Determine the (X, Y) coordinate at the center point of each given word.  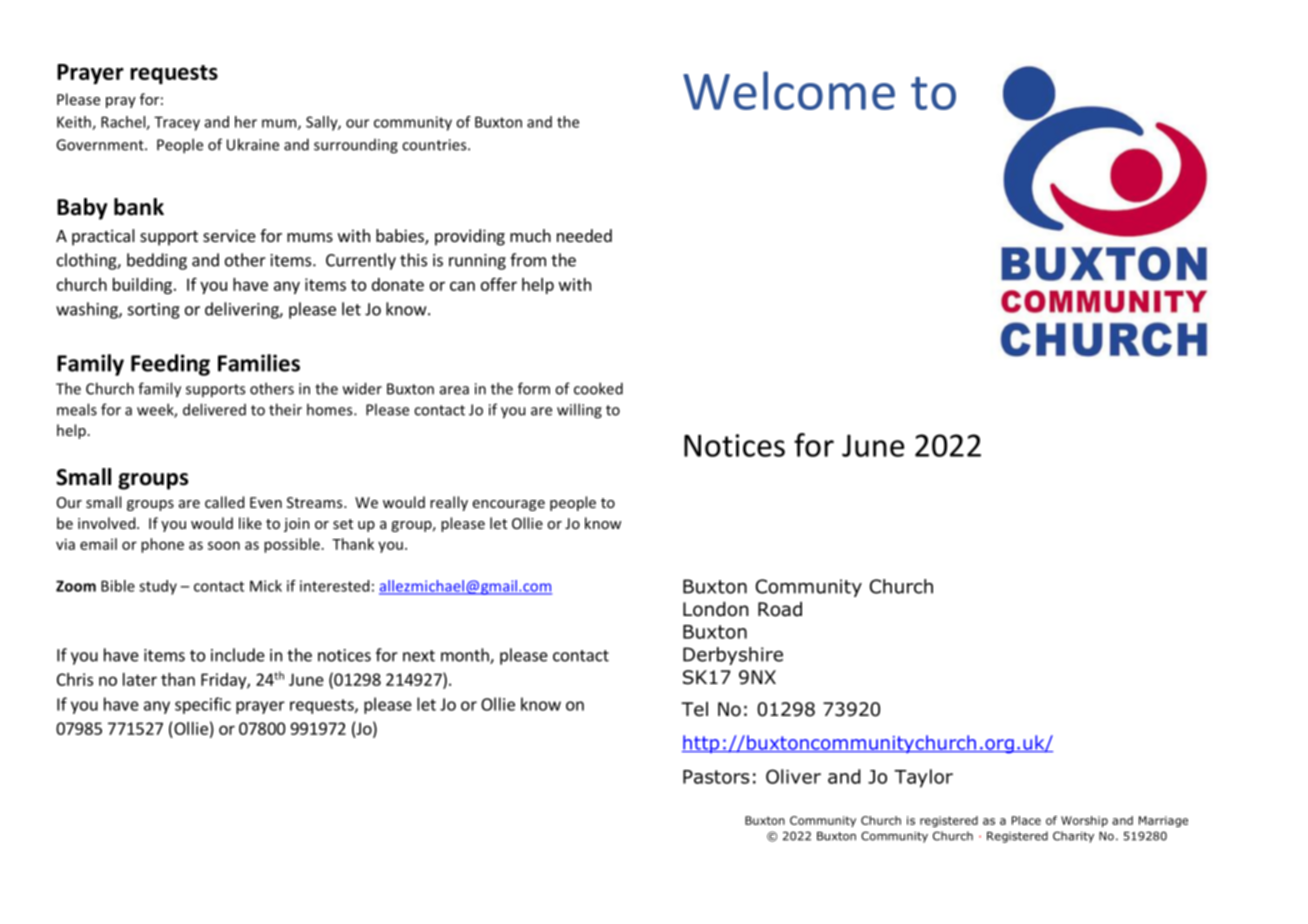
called (224, 502)
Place (1026, 820)
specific (203, 705)
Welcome (789, 90)
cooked (598, 388)
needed (584, 235)
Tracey (177, 123)
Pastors (716, 777)
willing (579, 411)
